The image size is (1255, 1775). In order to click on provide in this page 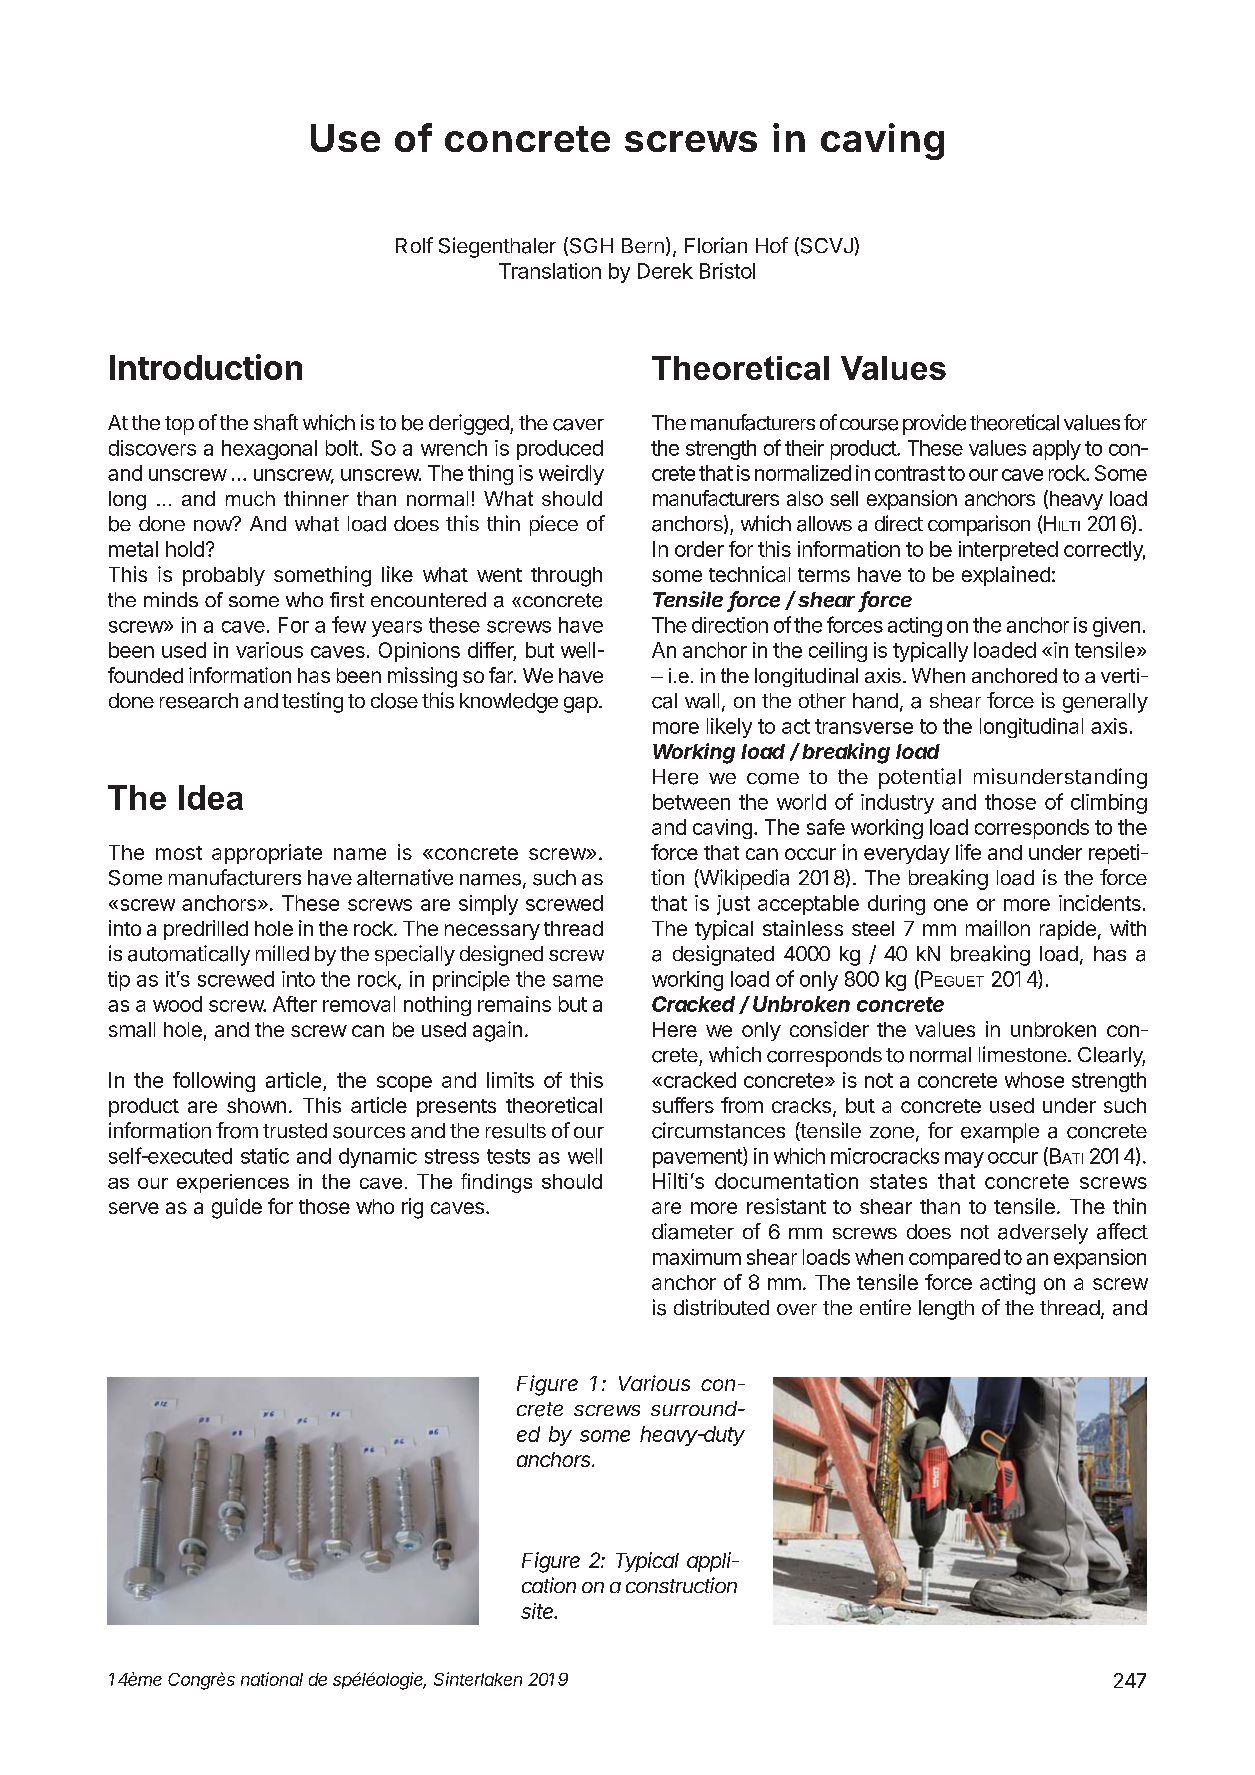, I will do `click(934, 424)`.
